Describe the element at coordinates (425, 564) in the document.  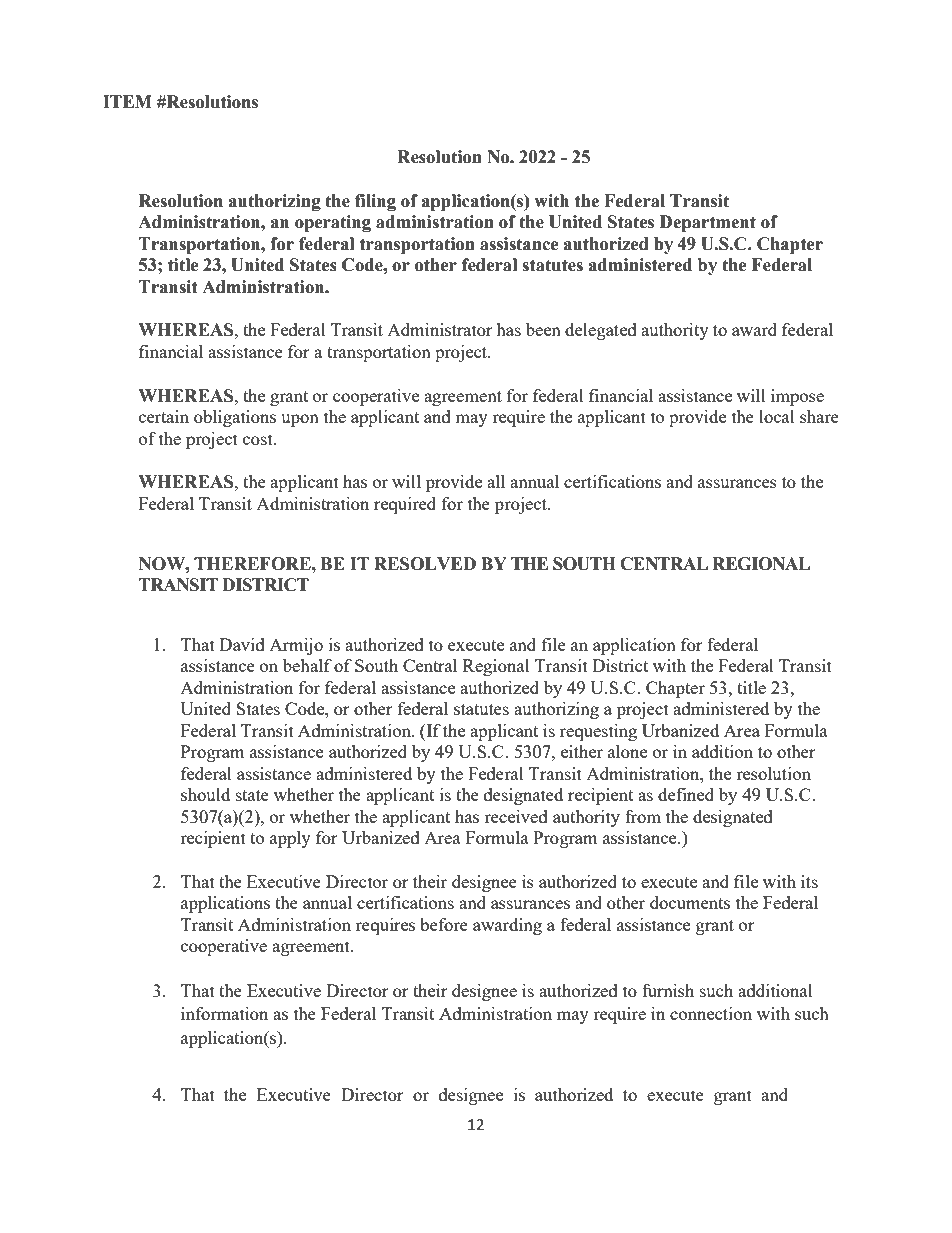
I see `RESOLVED` at that location.
